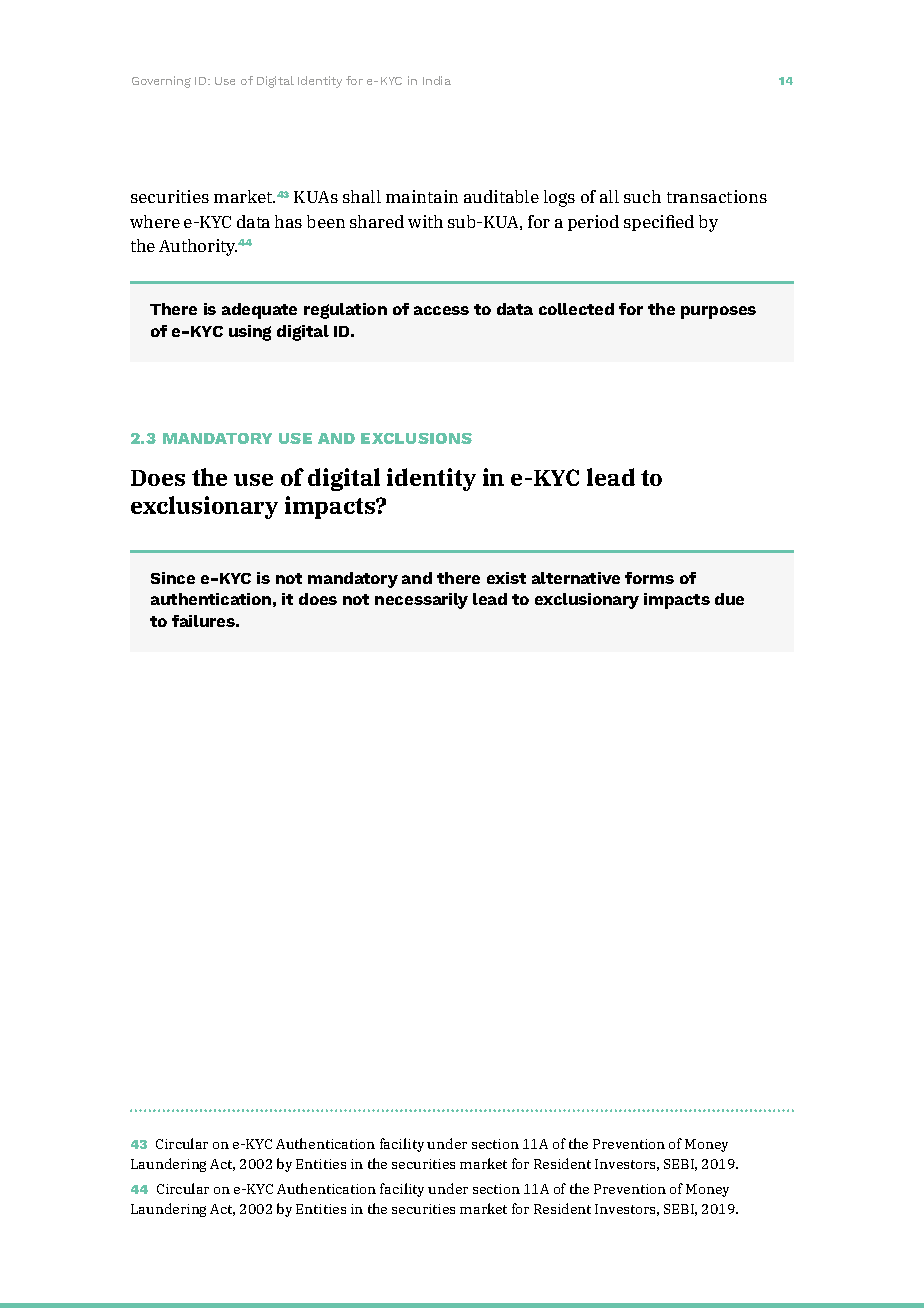 This image has width=924, height=1308. What do you see at coordinates (421, 601) in the image?
I see `necessarily` at bounding box center [421, 601].
